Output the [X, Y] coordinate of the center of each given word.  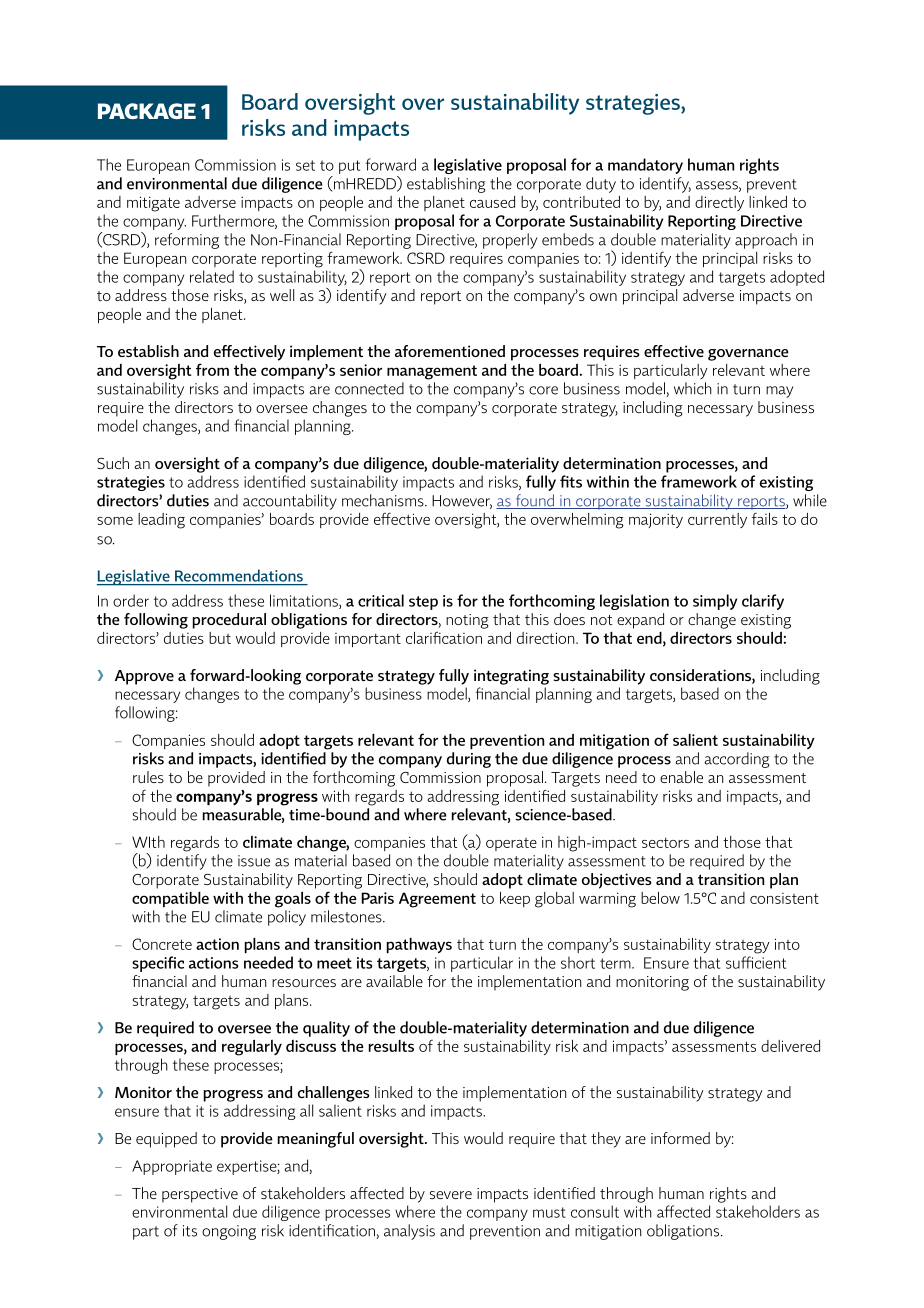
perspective [200, 1195]
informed [680, 1138]
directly [719, 203]
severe [451, 1195]
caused [492, 202]
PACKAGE [147, 111]
